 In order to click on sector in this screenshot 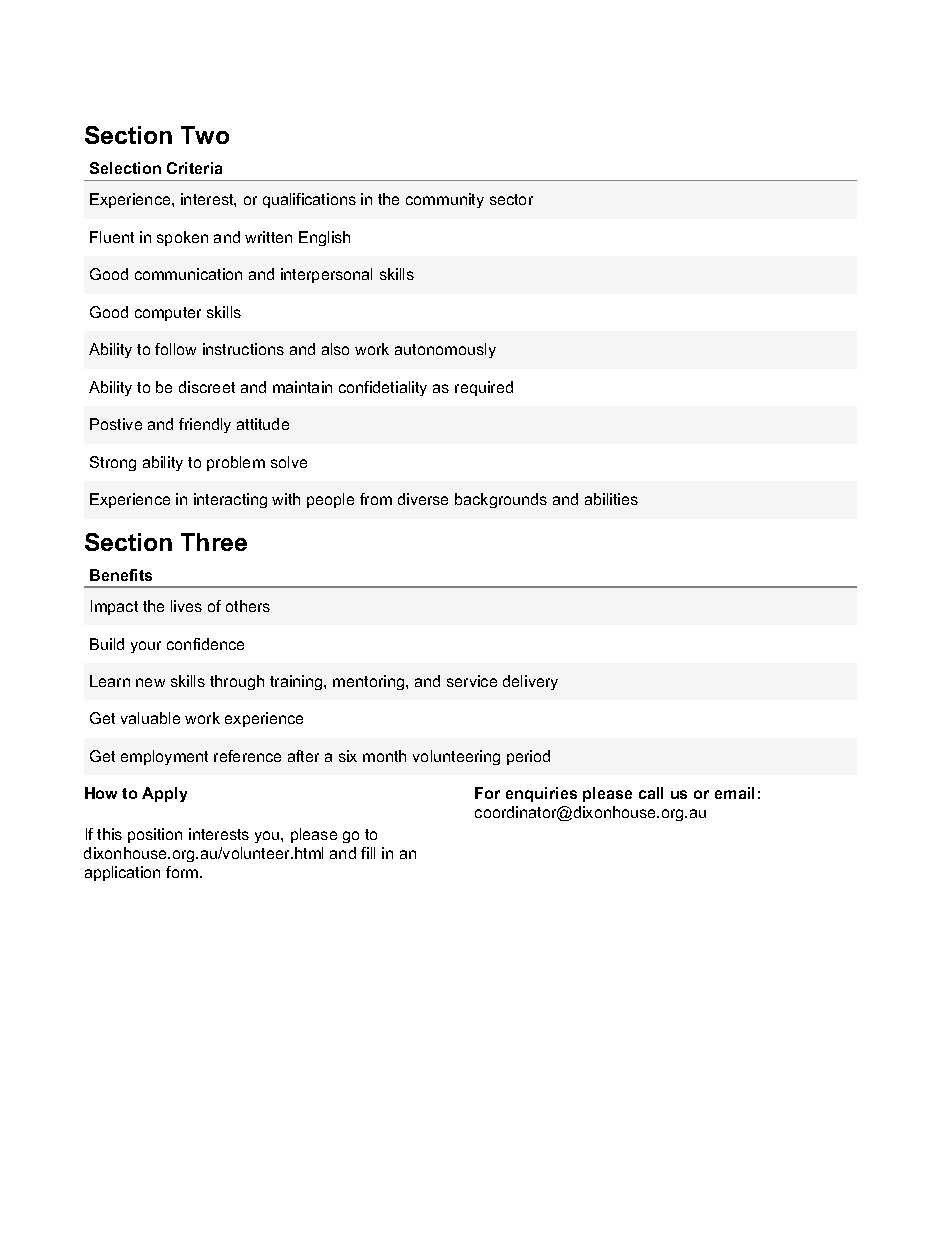, I will do `click(511, 199)`.
